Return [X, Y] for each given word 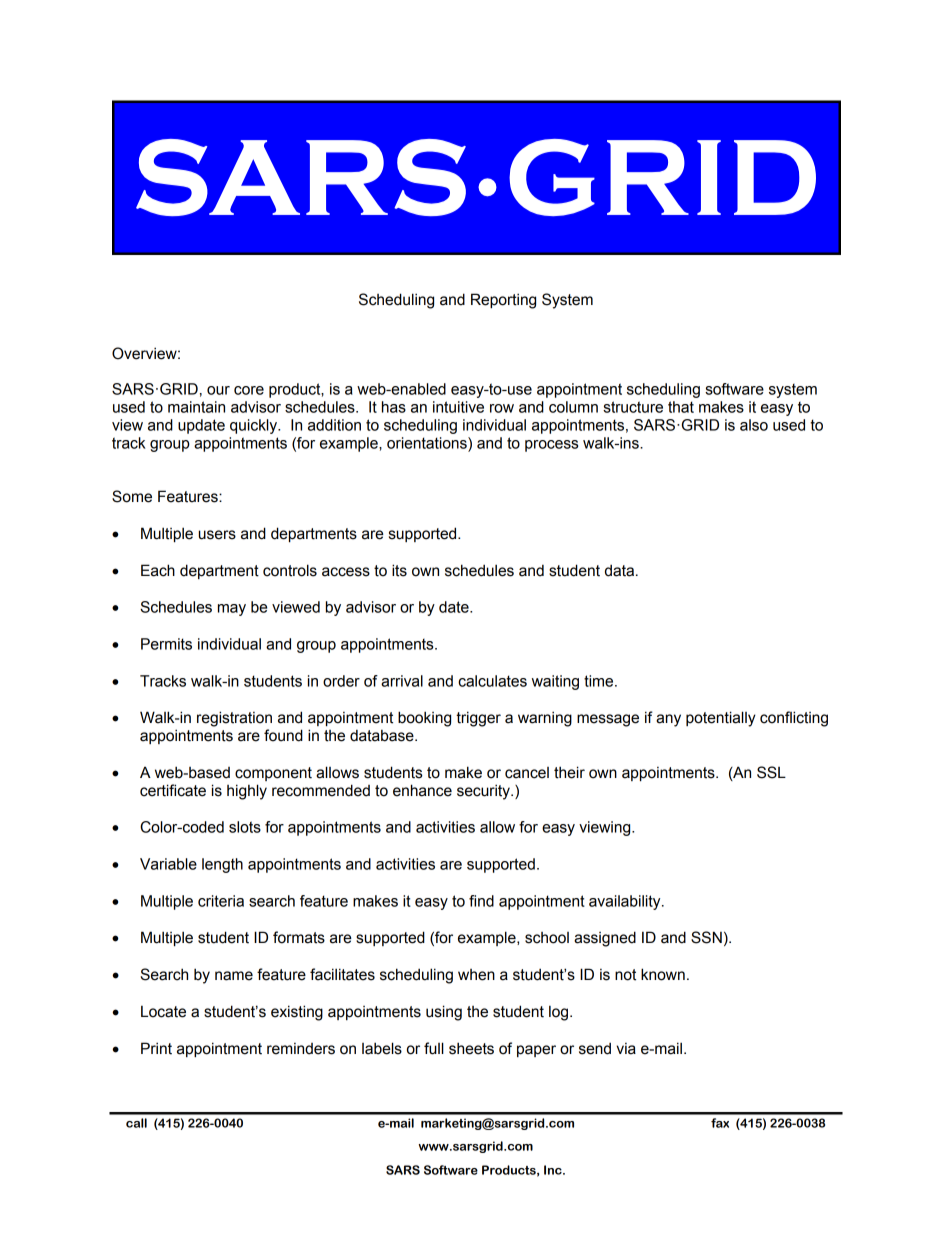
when [476, 975]
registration [234, 719]
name [234, 976]
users [217, 535]
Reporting [503, 301]
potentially [721, 719]
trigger [478, 719]
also [754, 425]
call [136, 1123]
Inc [554, 1170]
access [346, 572]
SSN [706, 937]
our [218, 390]
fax [720, 1123]
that [681, 407]
